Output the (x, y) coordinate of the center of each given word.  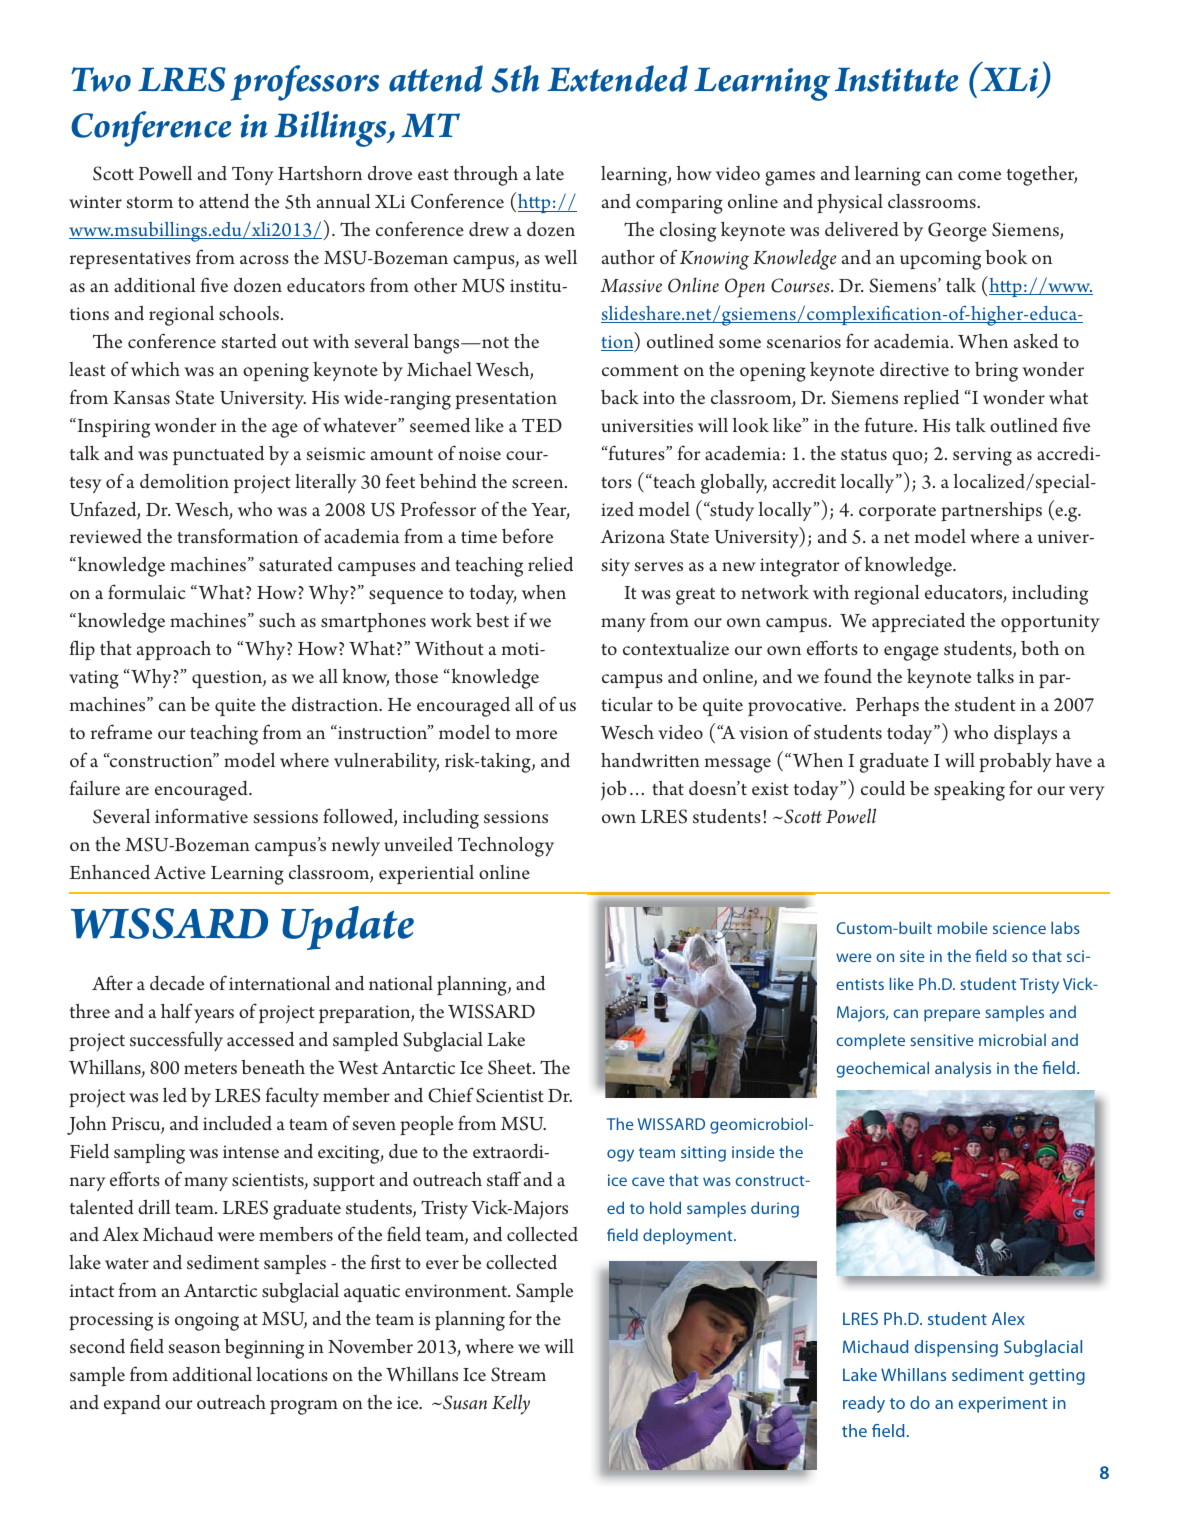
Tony (253, 176)
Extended (617, 78)
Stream (518, 1374)
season (195, 1349)
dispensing (956, 1348)
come (979, 175)
